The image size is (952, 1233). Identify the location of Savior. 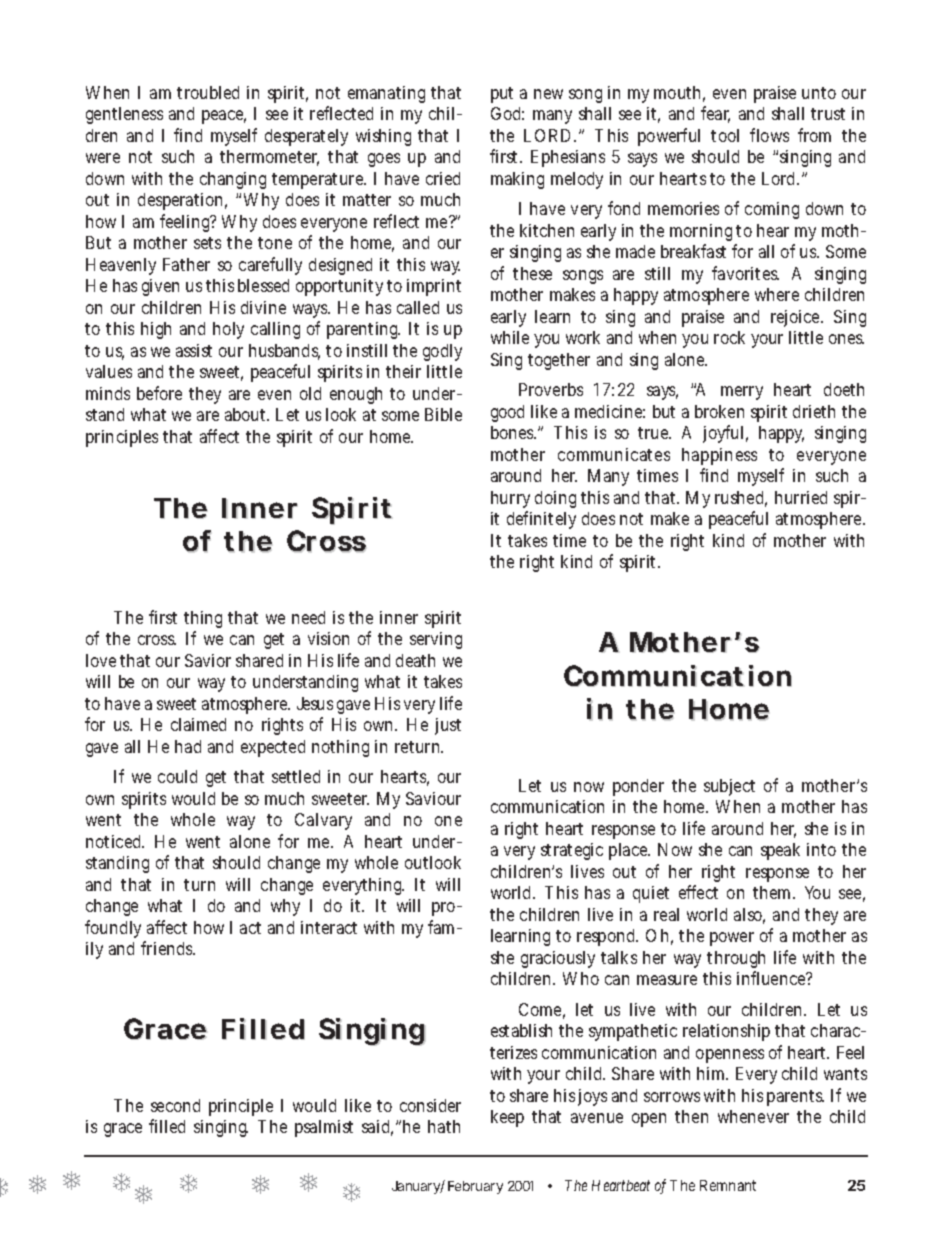
(208, 660).
